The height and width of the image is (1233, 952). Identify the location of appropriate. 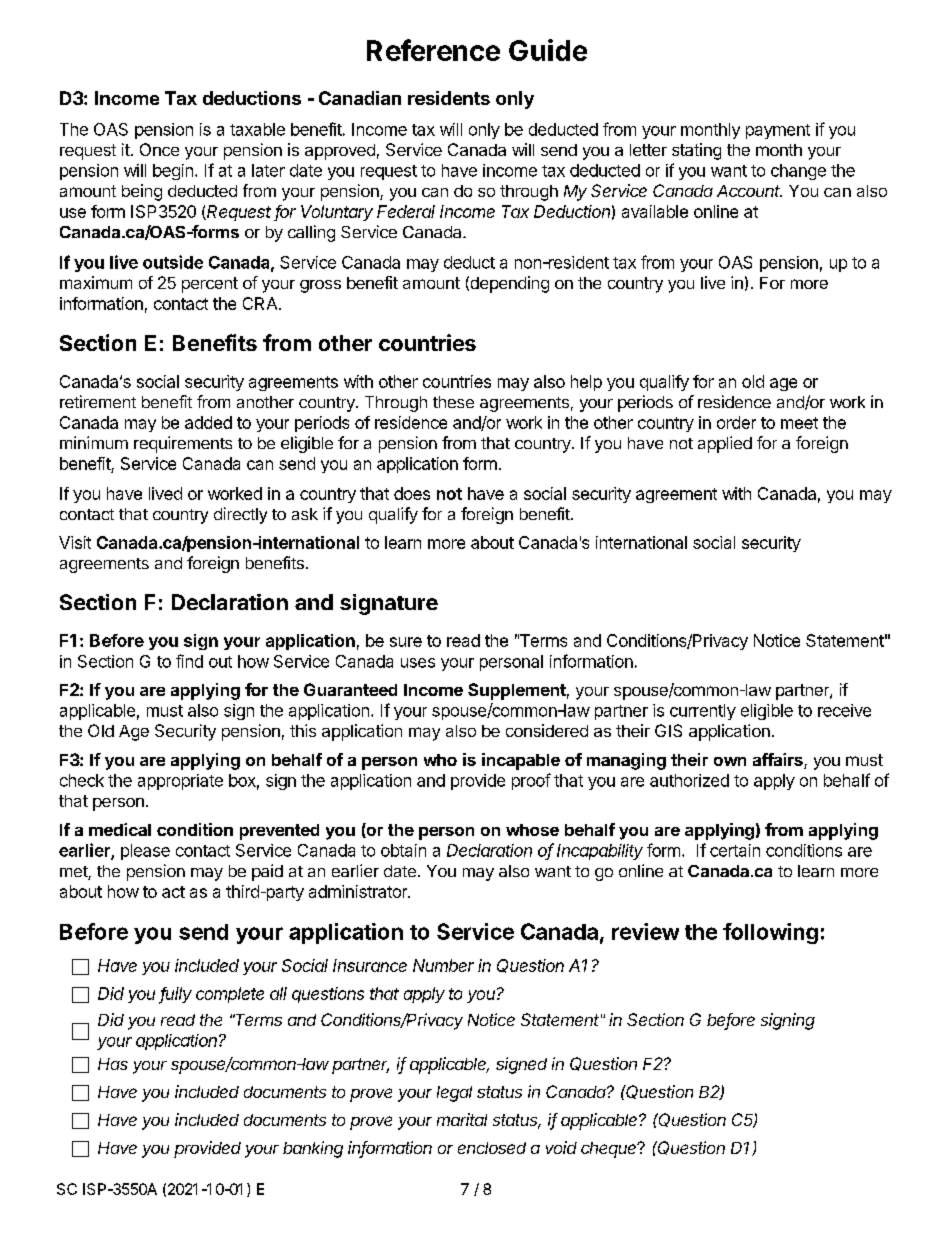
(180, 782).
